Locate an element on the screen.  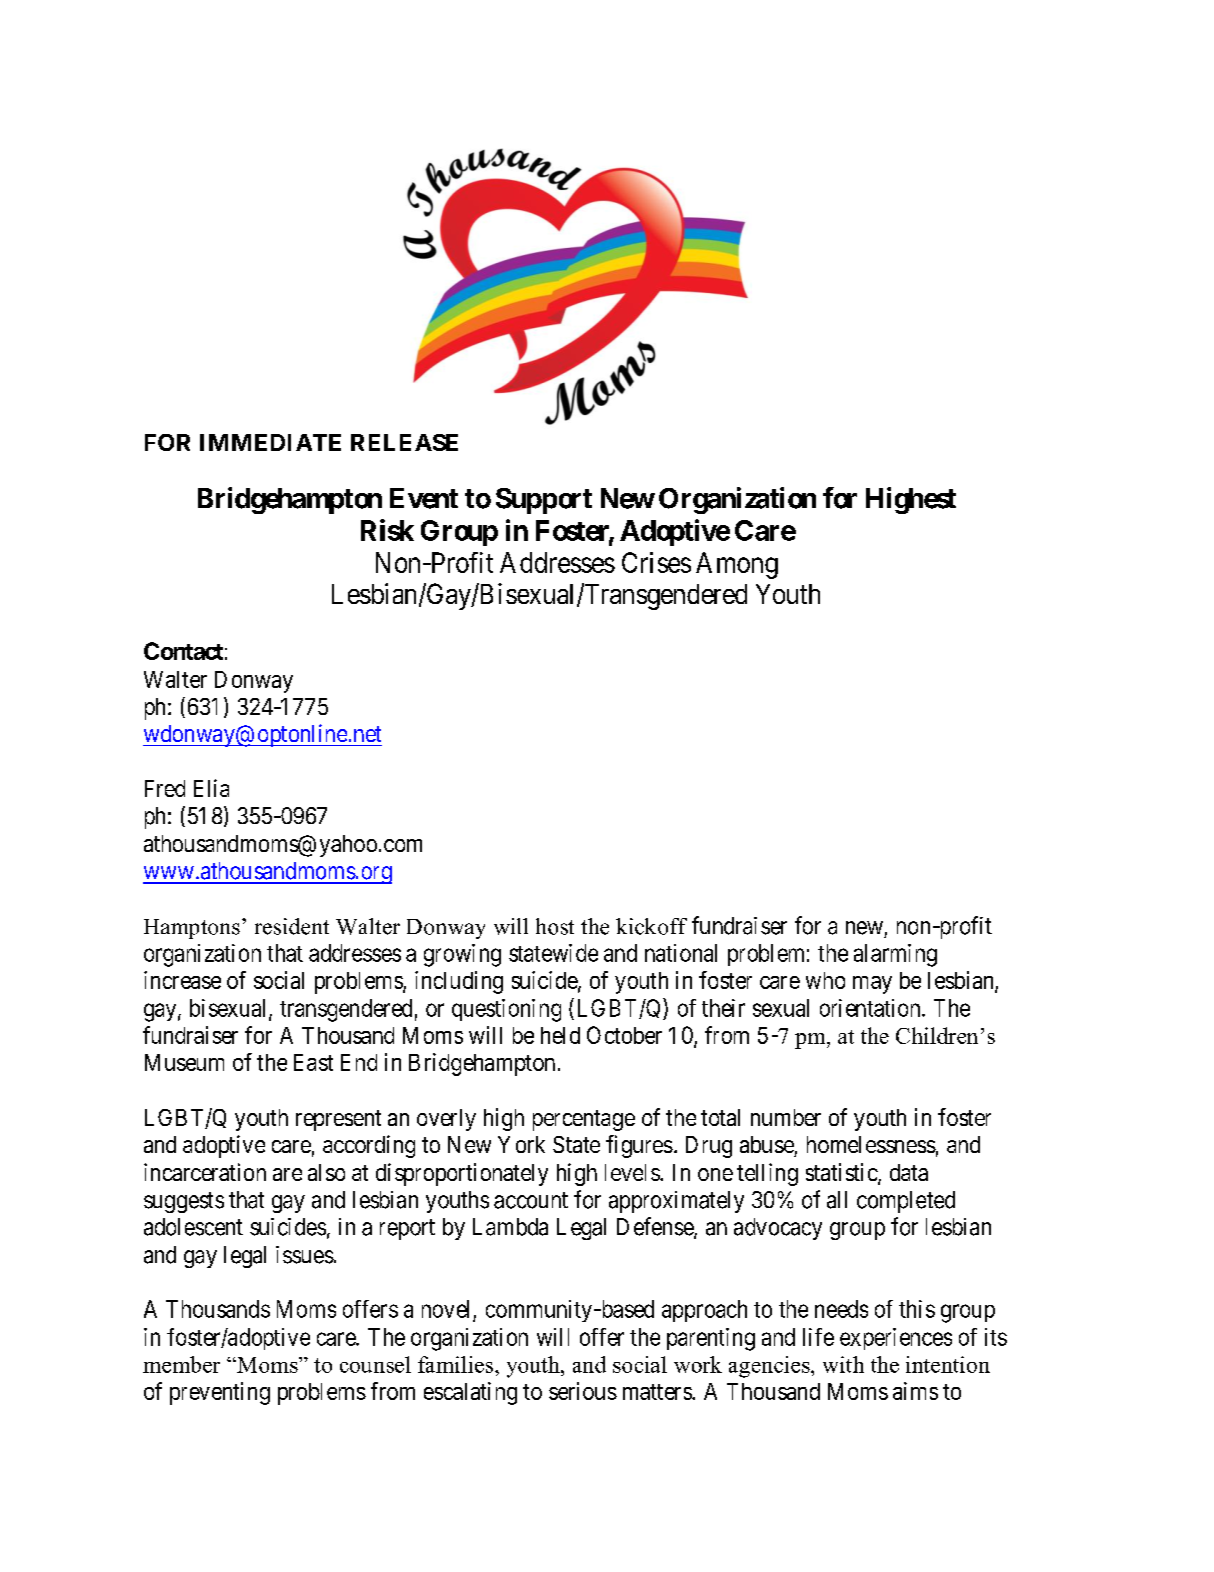
alarming is located at coordinates (895, 955).
